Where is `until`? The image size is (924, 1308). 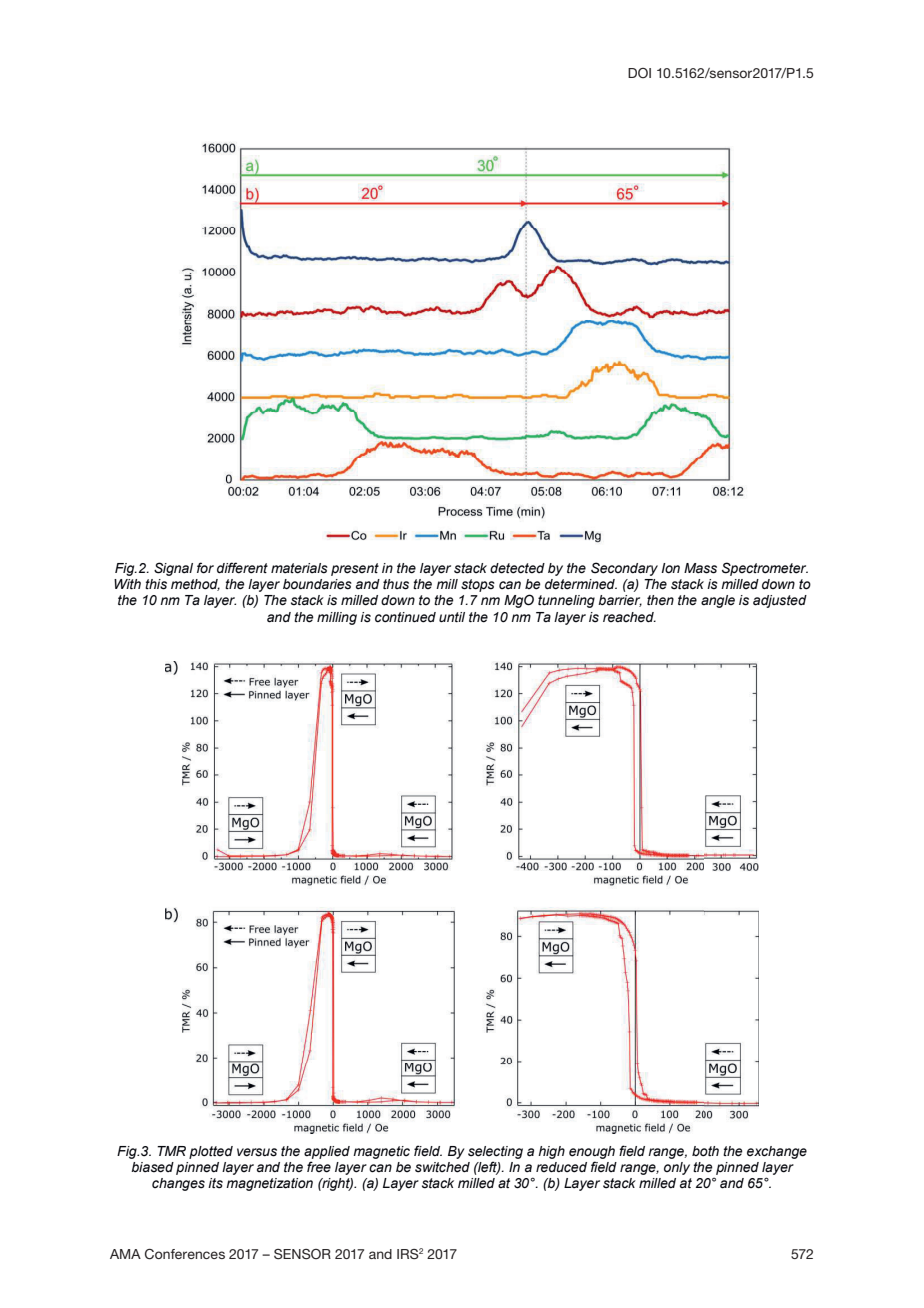 until is located at coordinates (452, 617).
